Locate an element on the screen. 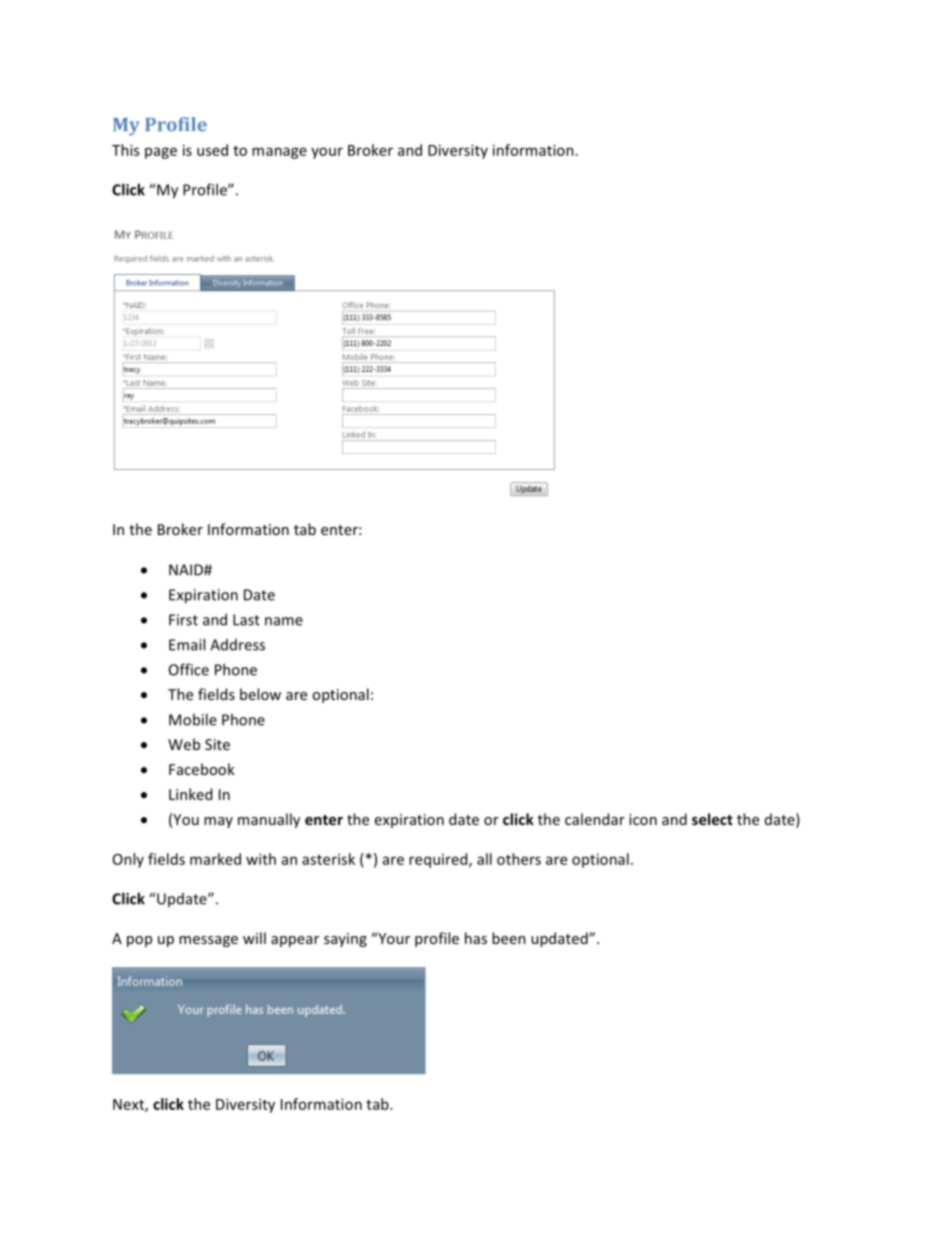 Image resolution: width=952 pixels, height=1233 pixels. has is located at coordinates (476, 938).
